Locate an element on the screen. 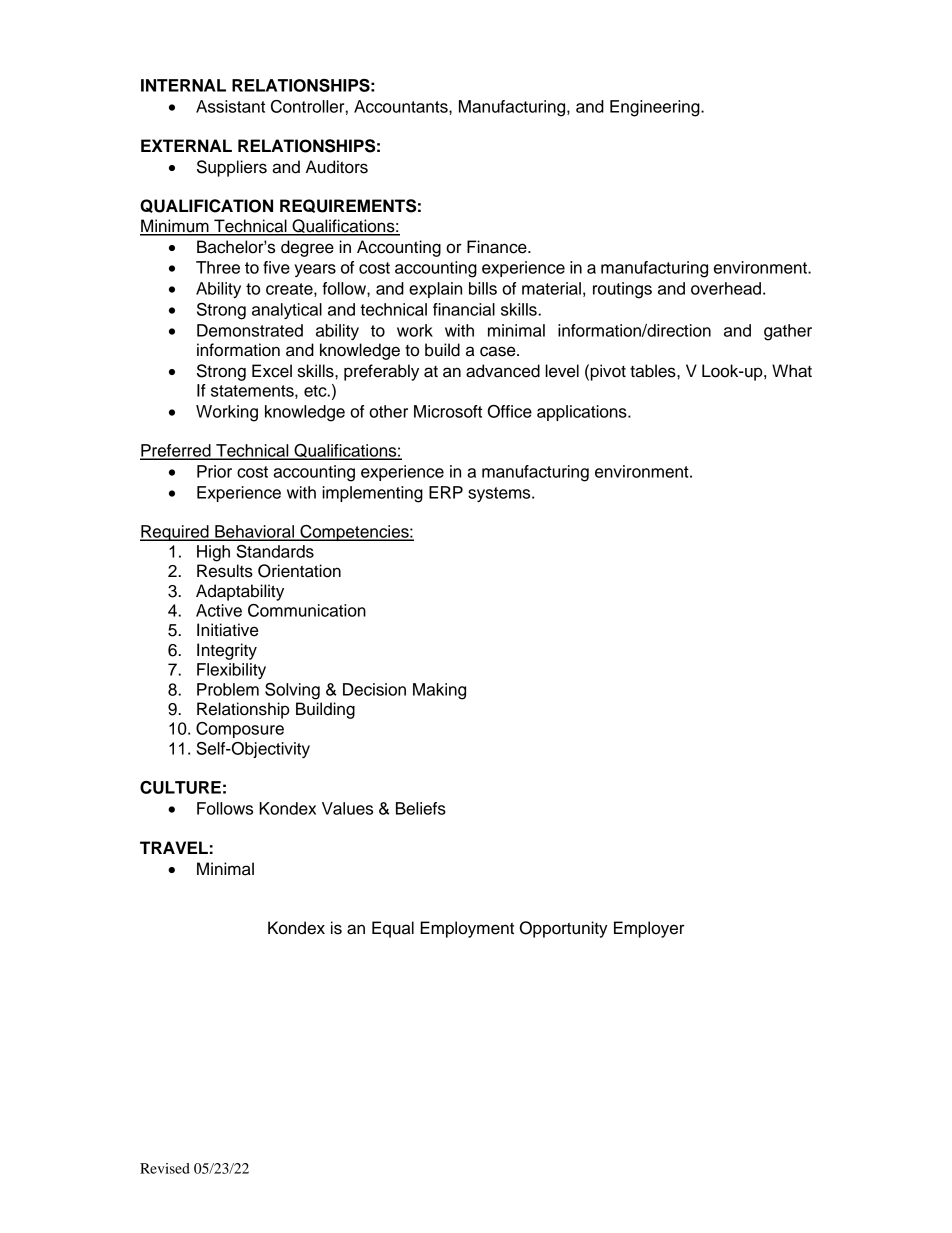 This screenshot has height=1233, width=952. CULTURE is located at coordinates (180, 787).
